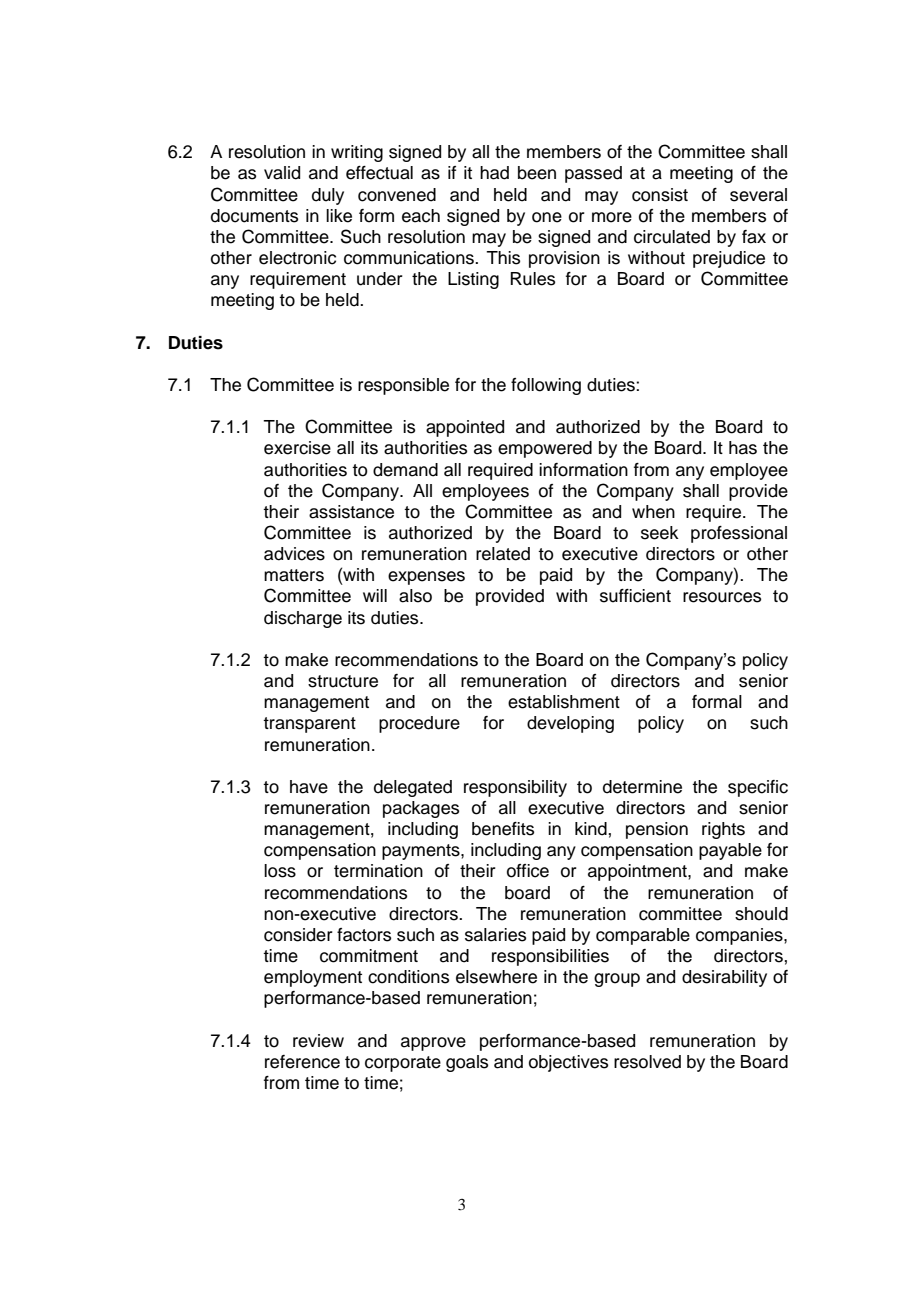 This page has height=1308, width=924. I want to click on goals, so click(467, 1063).
